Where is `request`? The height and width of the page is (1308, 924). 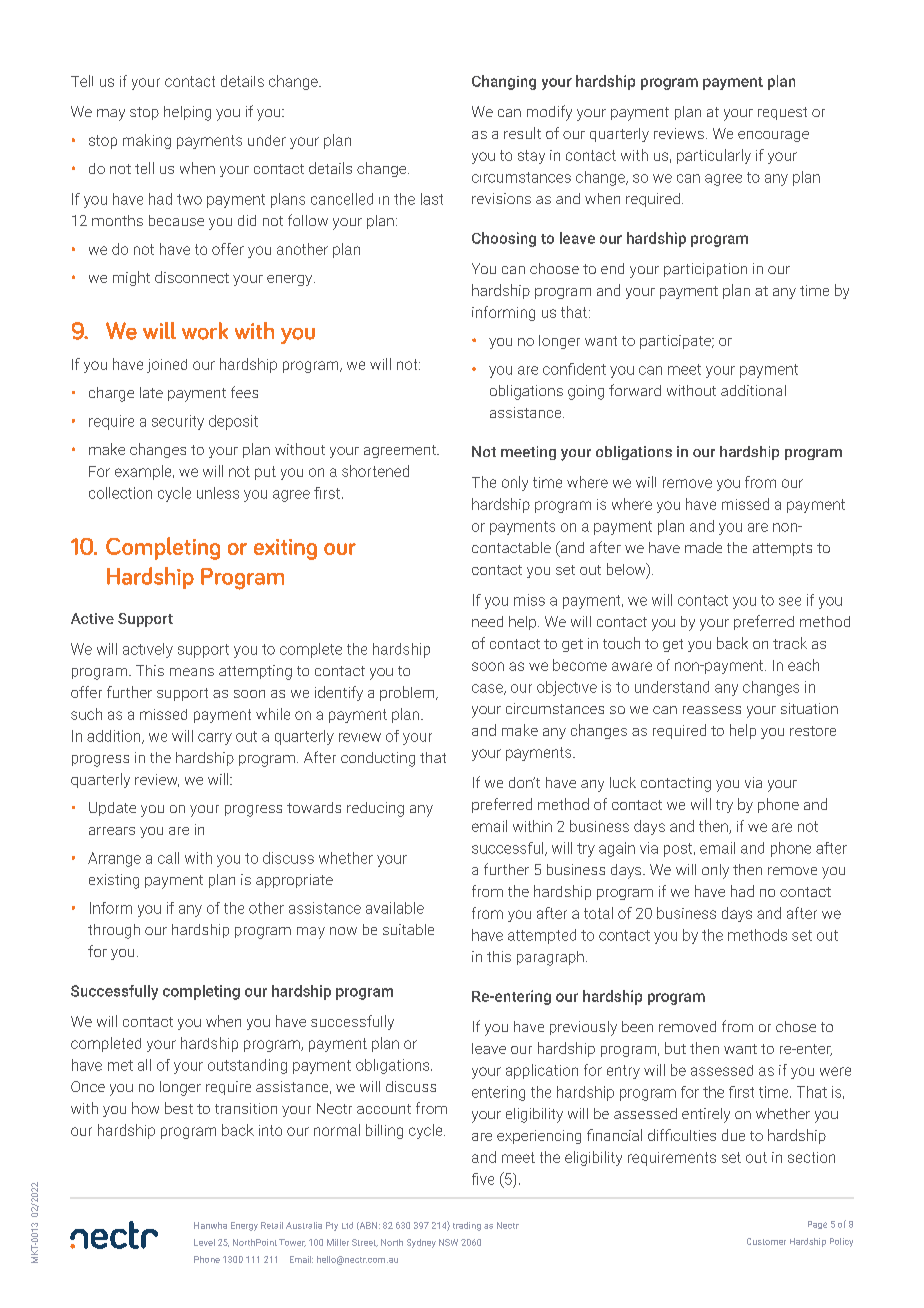 request is located at coordinates (782, 113).
